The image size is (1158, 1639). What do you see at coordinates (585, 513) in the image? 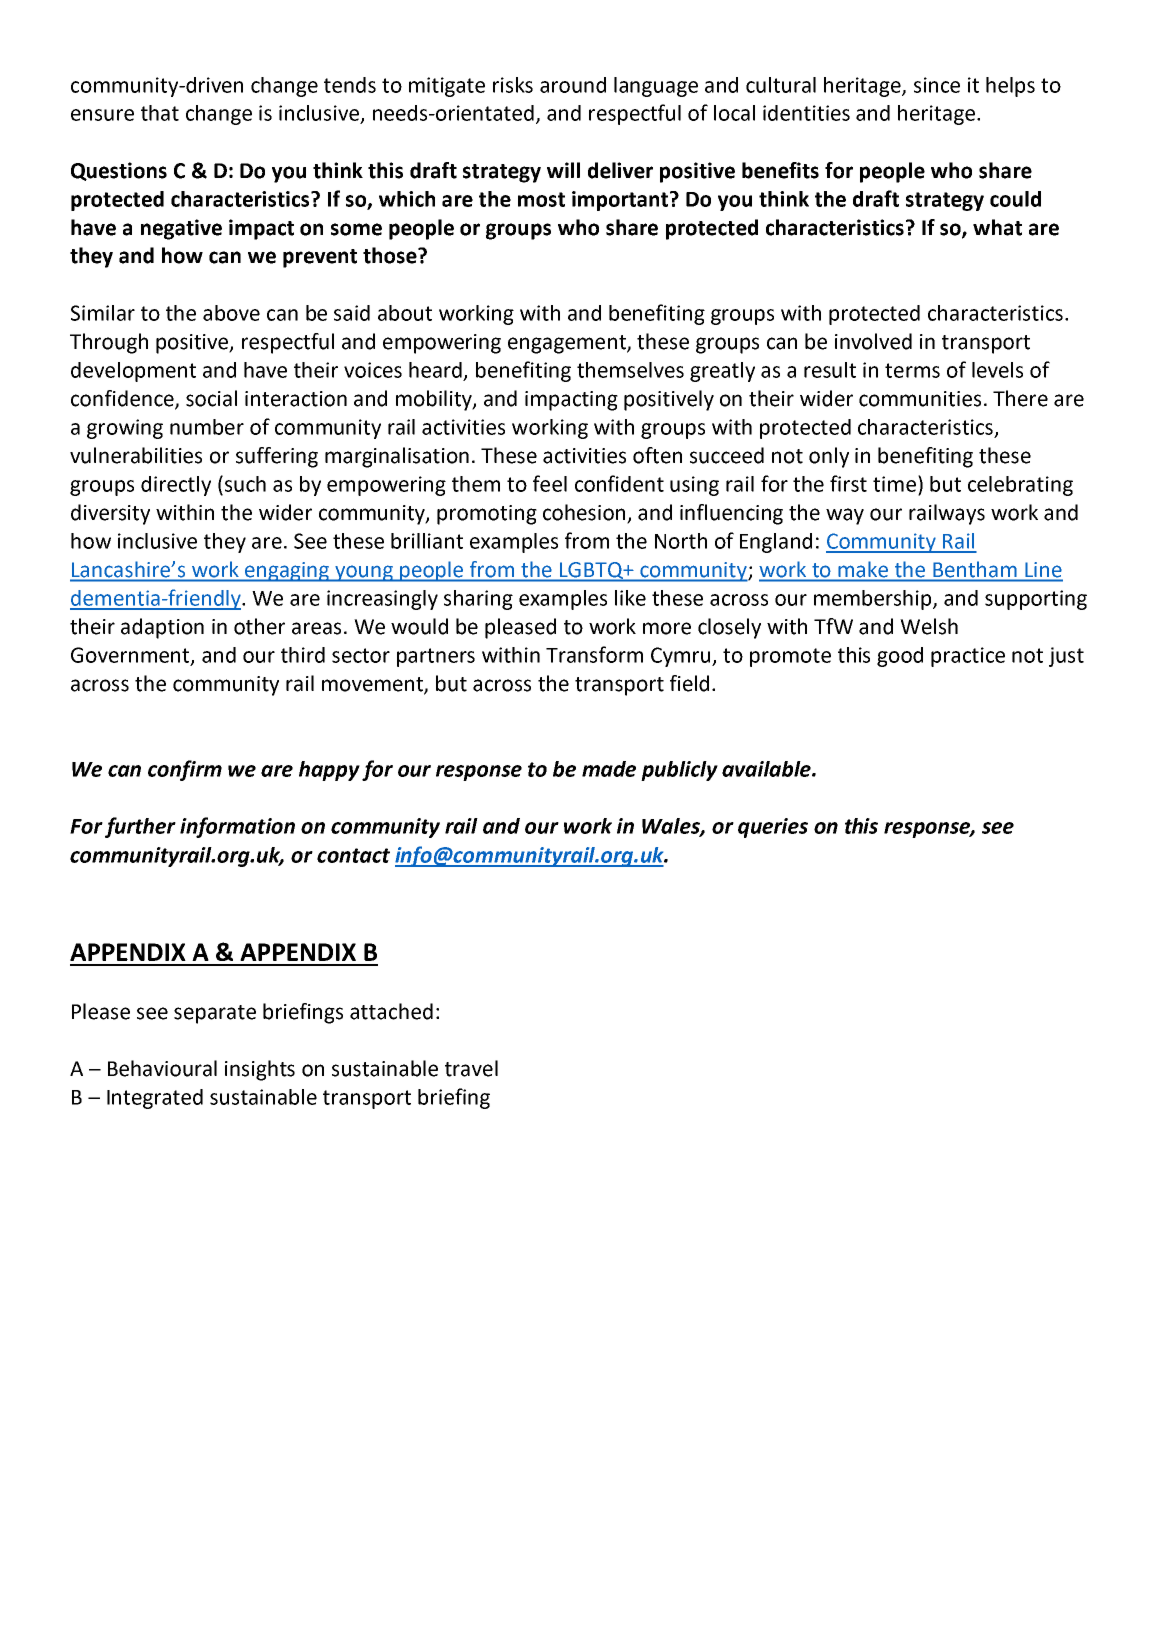
I see `cohesion` at bounding box center [585, 513].
